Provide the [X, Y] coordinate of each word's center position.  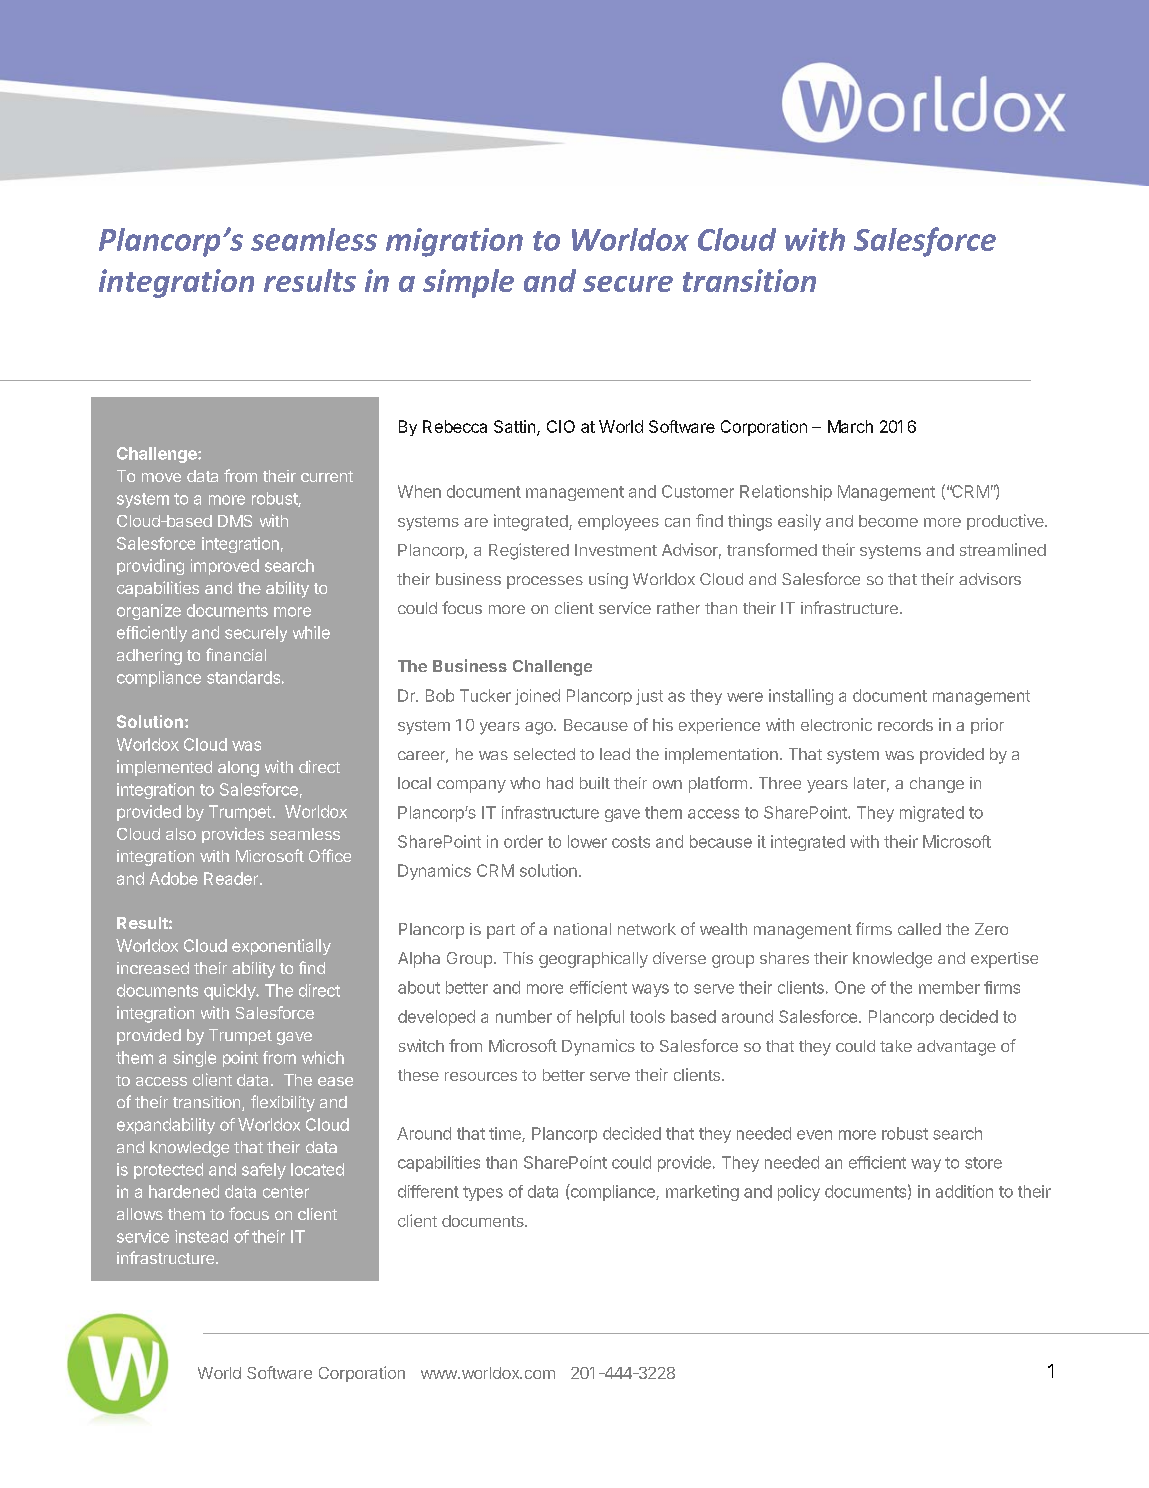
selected [544, 754]
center [286, 1192]
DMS [235, 521]
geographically [593, 960]
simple [468, 283]
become [888, 521]
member [949, 987]
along [238, 769]
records [905, 725]
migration [454, 242]
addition [964, 1191]
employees [618, 523]
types [483, 1193]
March [850, 426]
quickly [230, 992]
